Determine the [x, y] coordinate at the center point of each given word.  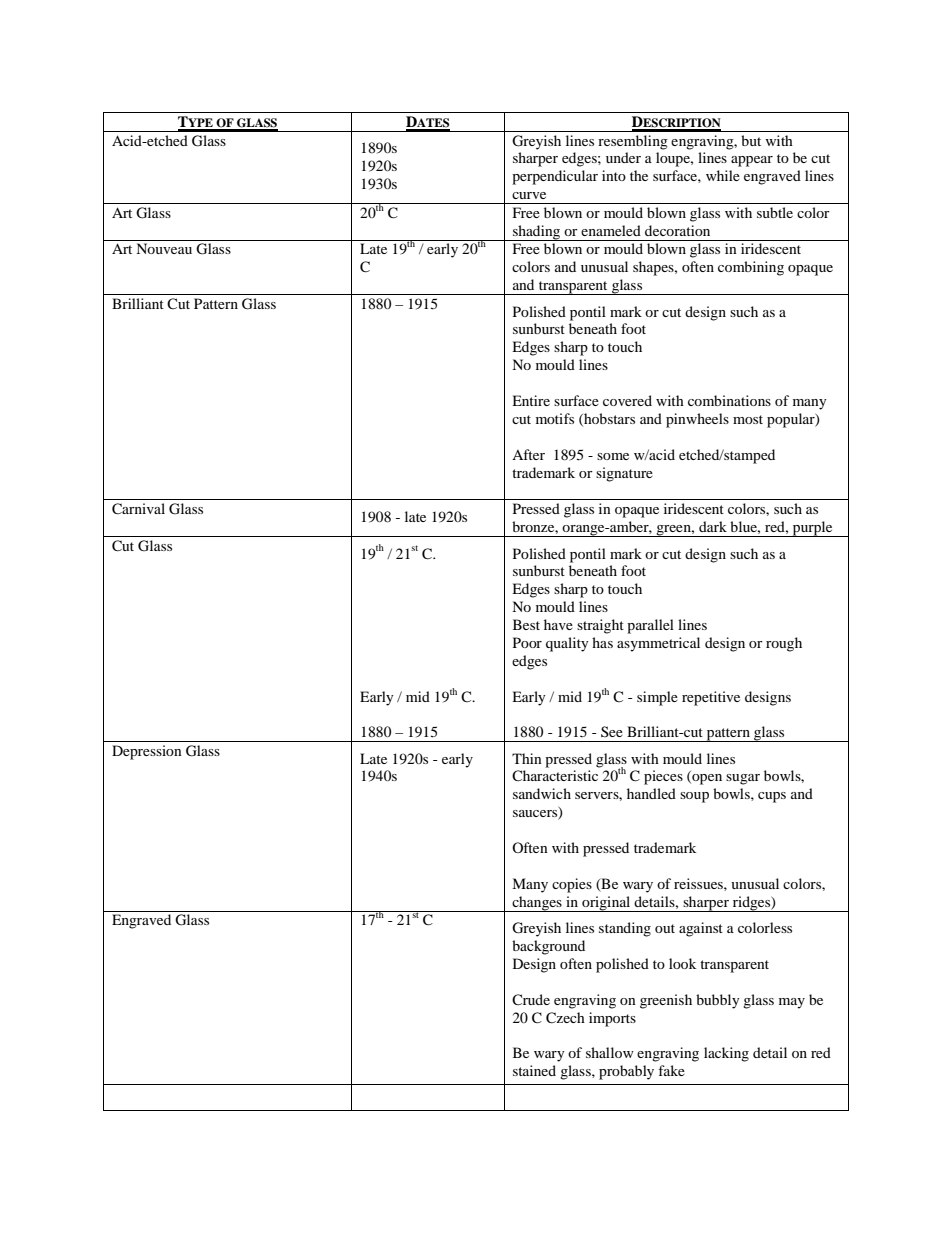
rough [784, 644]
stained [534, 1070]
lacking [726, 1054]
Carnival [138, 509]
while [723, 175]
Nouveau [164, 248]
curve [529, 195]
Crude [531, 999]
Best [526, 624]
